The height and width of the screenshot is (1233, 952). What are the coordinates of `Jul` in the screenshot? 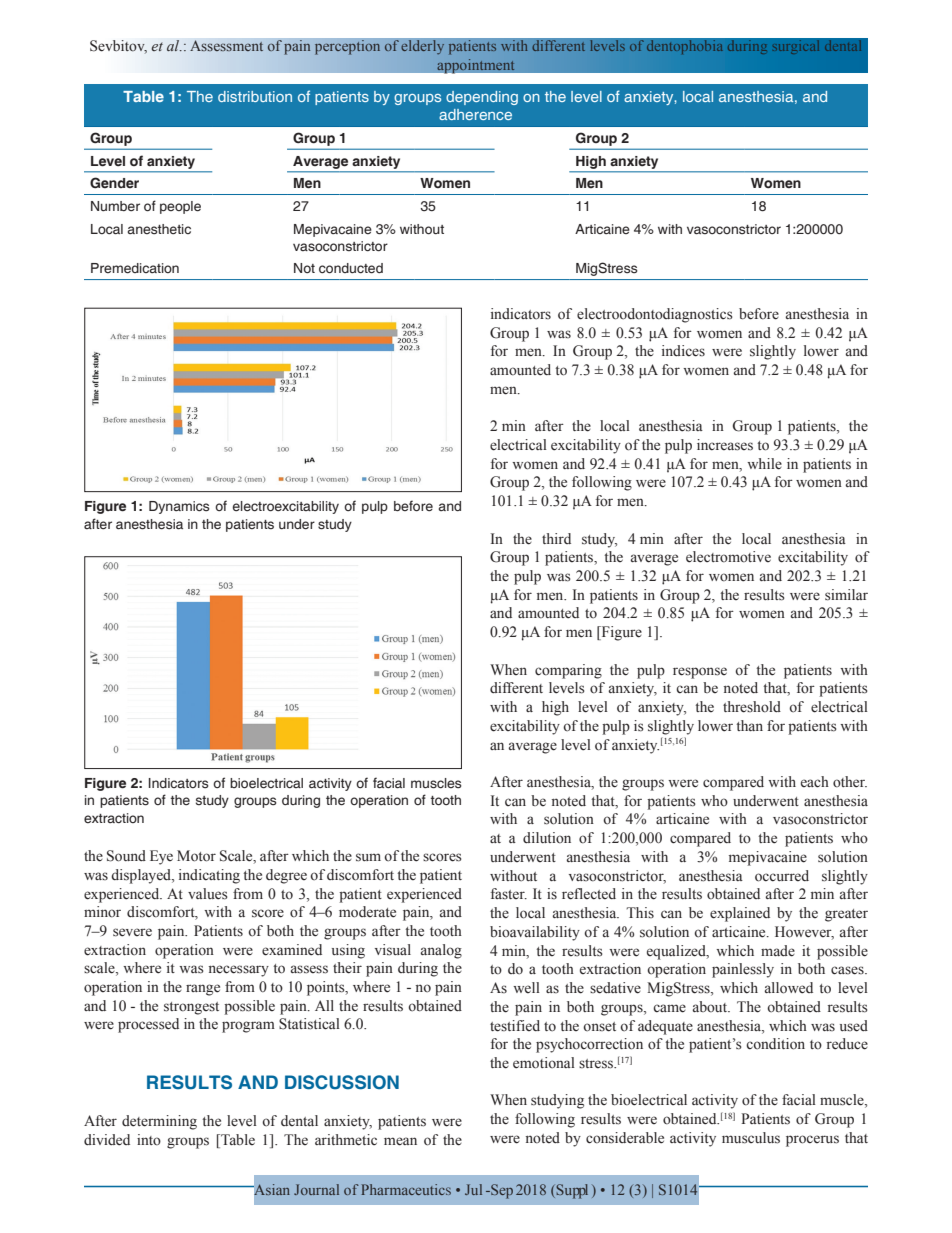 It's located at (473, 1189).
